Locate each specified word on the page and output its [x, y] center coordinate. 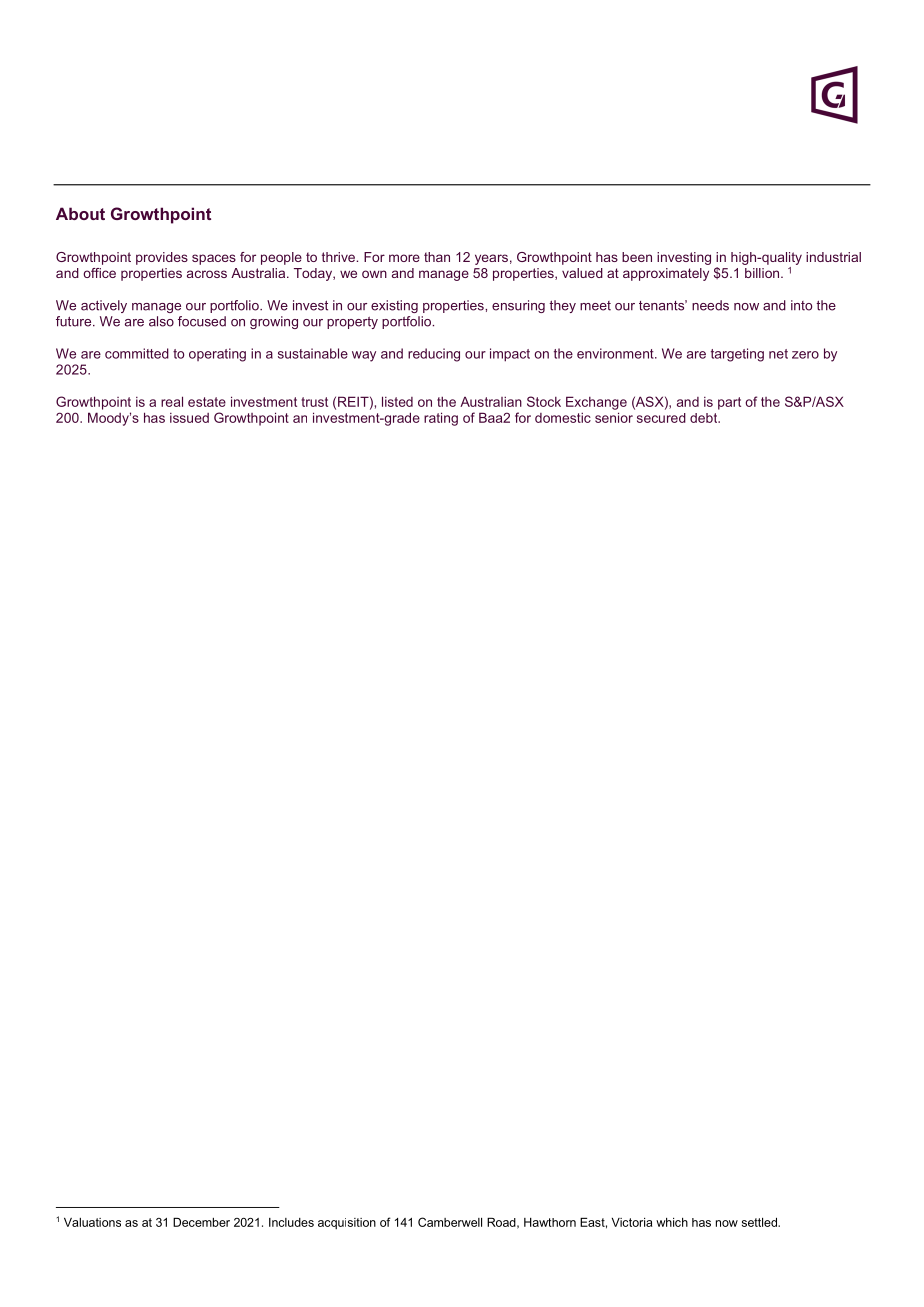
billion [763, 273]
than [437, 257]
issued [189, 418]
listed [397, 401]
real [172, 401]
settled [760, 1222]
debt [705, 418]
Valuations [92, 1222]
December [201, 1222]
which [672, 1222]
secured [661, 418]
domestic [563, 417]
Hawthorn [550, 1222]
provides [162, 258]
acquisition [347, 1223]
